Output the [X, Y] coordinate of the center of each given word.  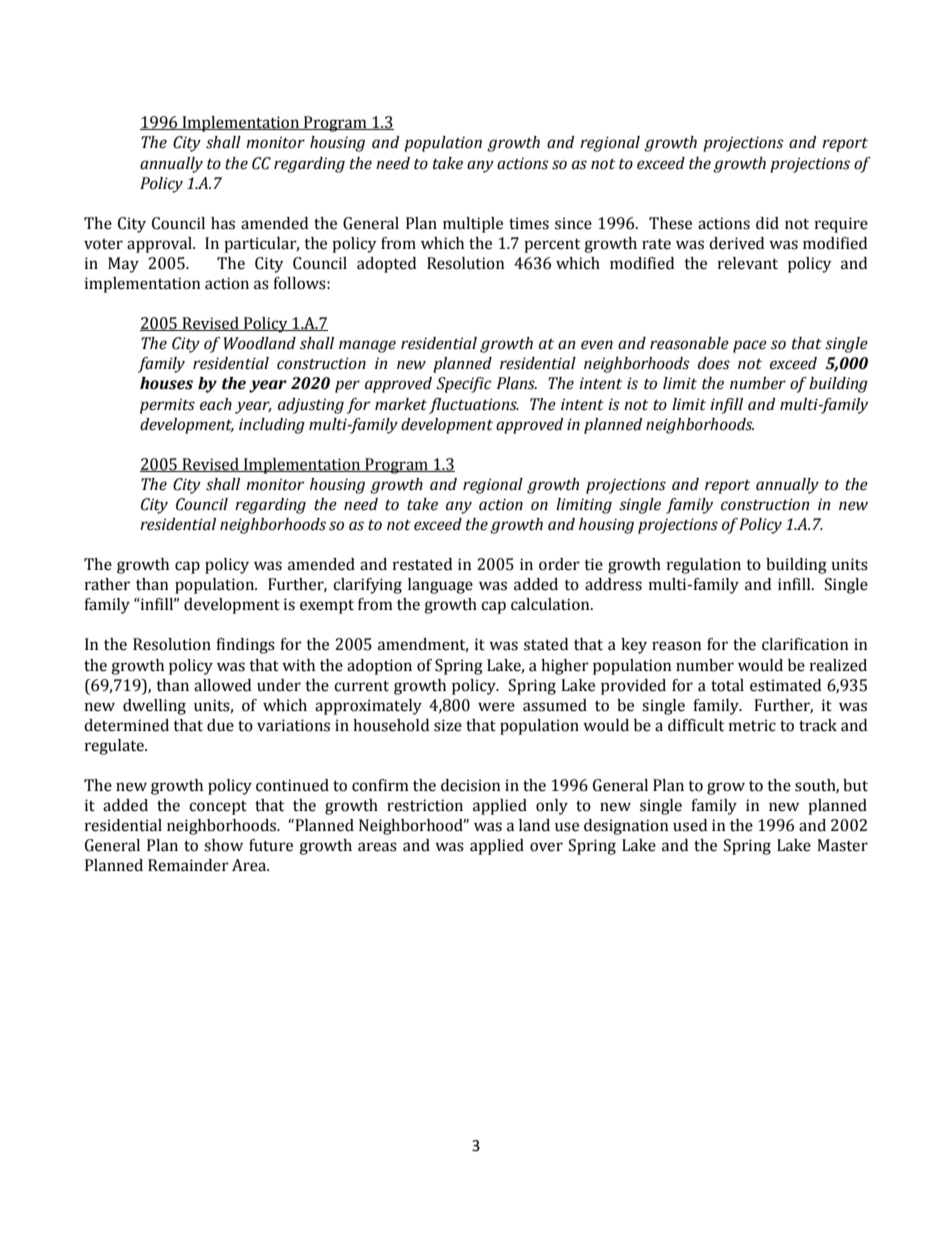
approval [160, 245]
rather [107, 584]
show [223, 845]
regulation [704, 566]
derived [736, 243]
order [559, 564]
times [529, 223]
